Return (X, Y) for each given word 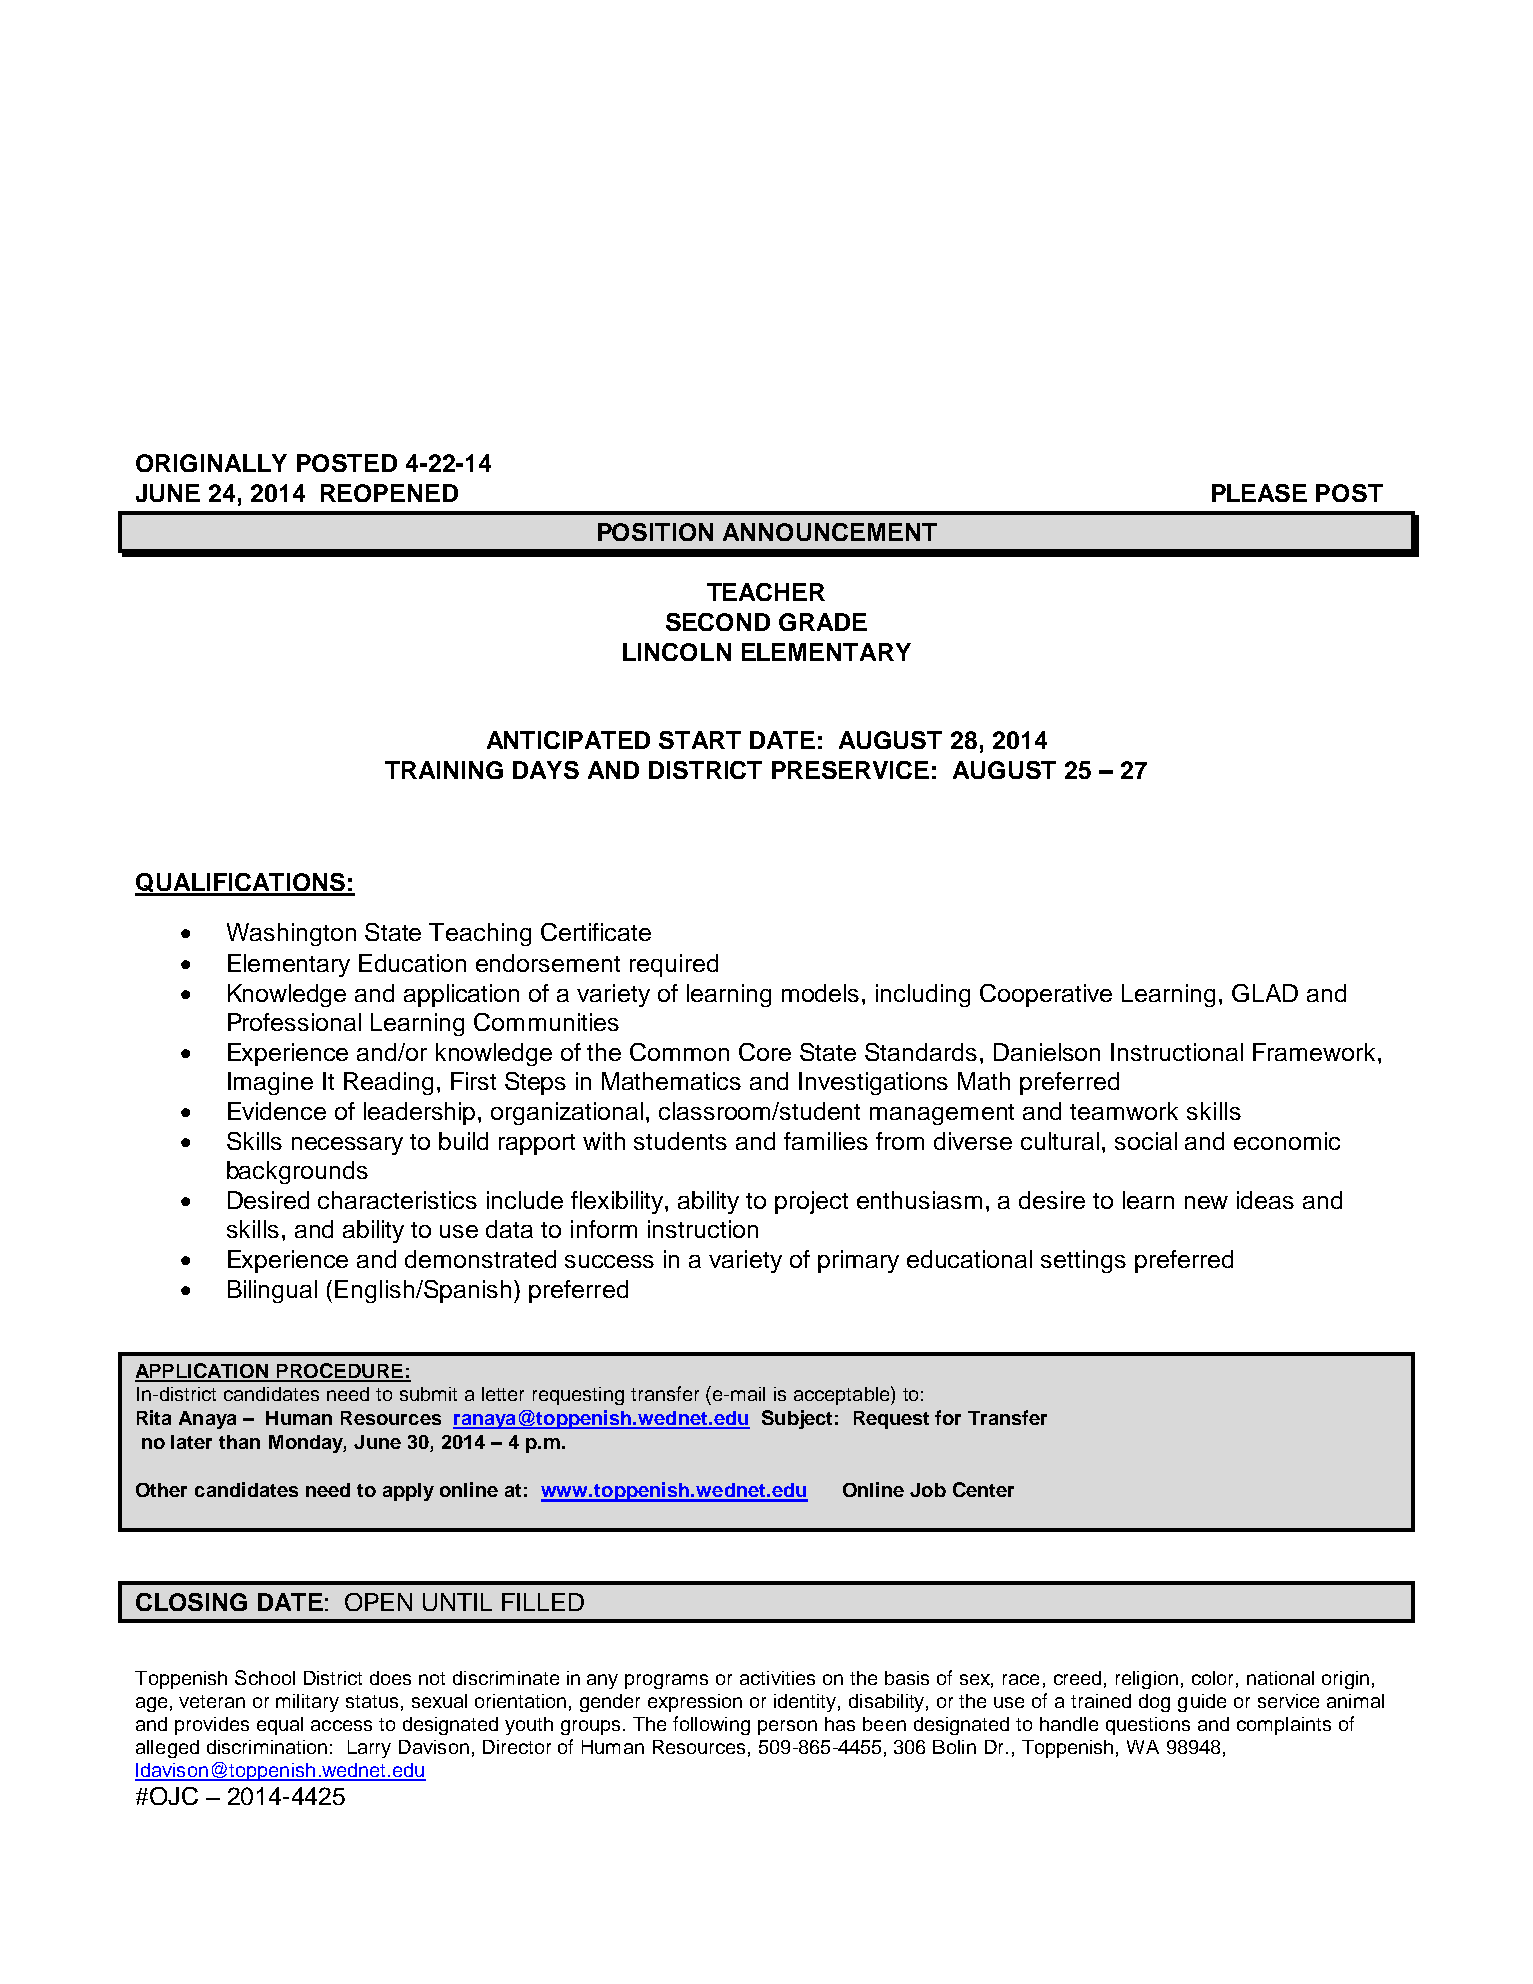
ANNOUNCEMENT (830, 532)
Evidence (277, 1111)
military (307, 1703)
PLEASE (1259, 493)
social (1146, 1141)
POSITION (655, 532)
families (826, 1141)
